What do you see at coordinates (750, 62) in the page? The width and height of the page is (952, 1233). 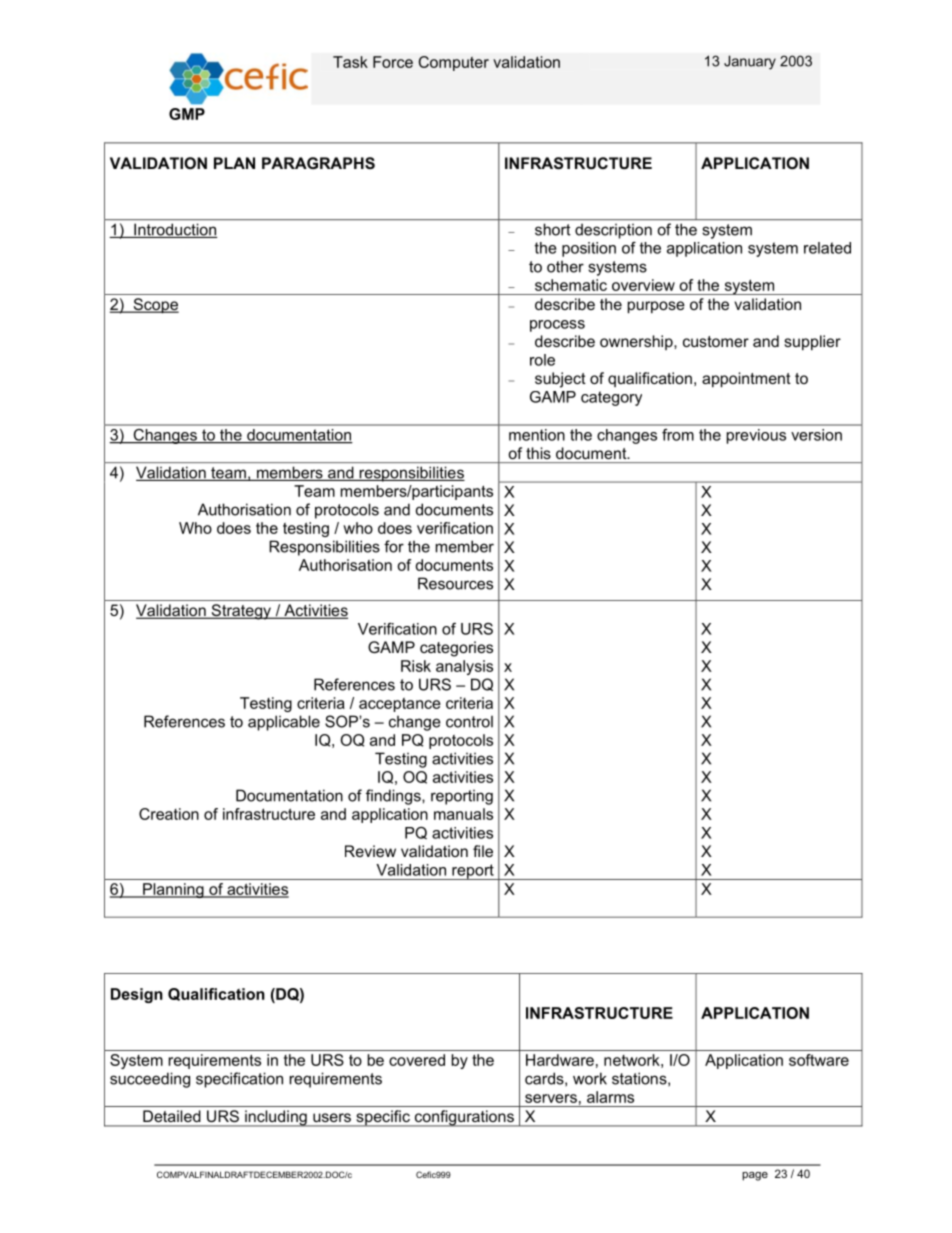 I see `January` at bounding box center [750, 62].
